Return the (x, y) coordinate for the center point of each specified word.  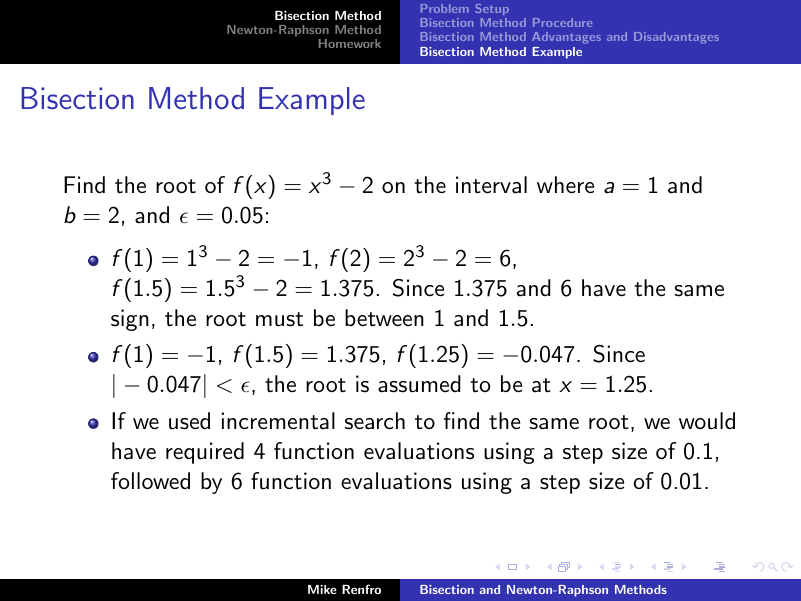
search (375, 421)
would (707, 421)
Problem (445, 8)
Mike (322, 589)
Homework (350, 43)
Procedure (562, 22)
